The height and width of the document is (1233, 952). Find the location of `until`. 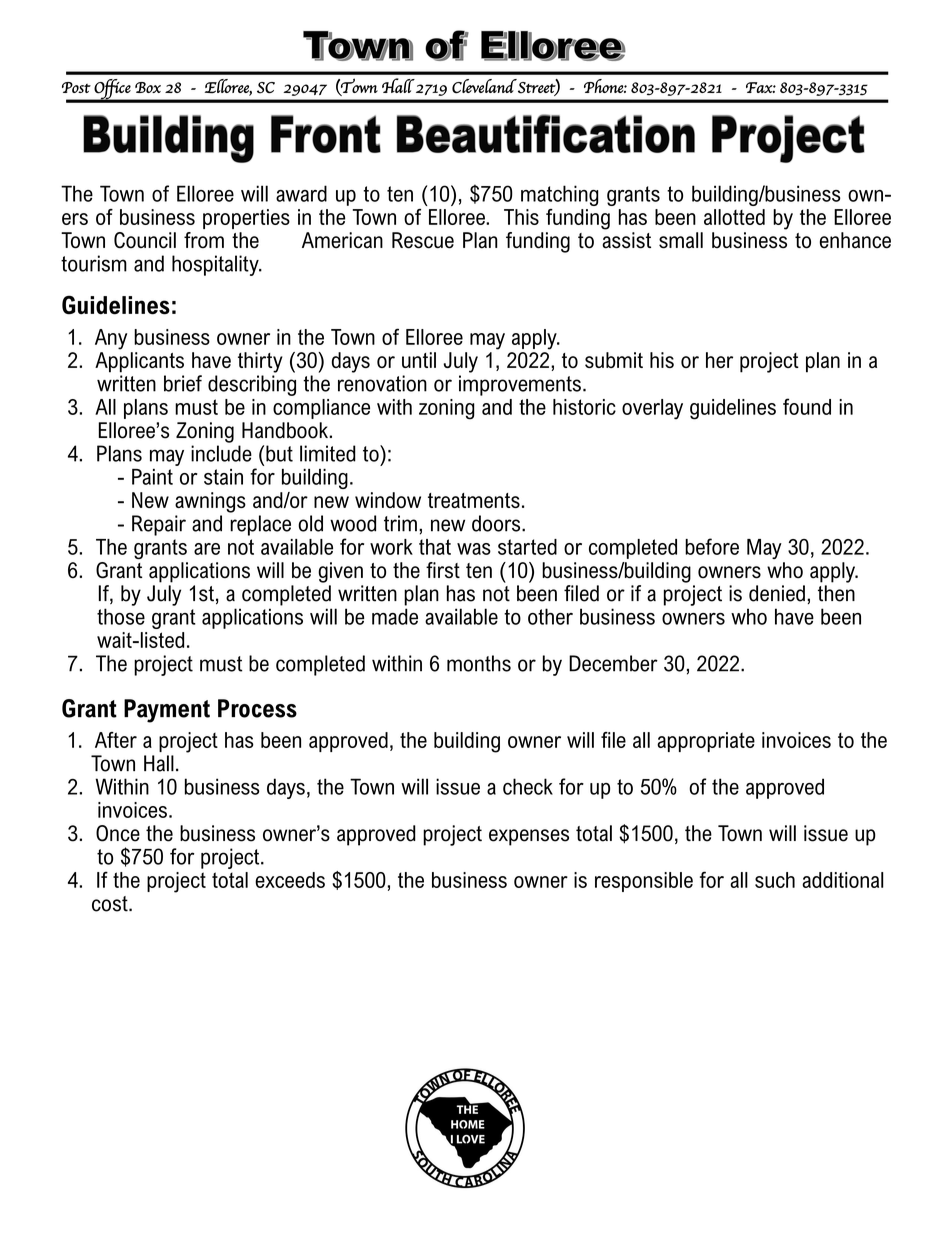

until is located at coordinates (419, 360).
